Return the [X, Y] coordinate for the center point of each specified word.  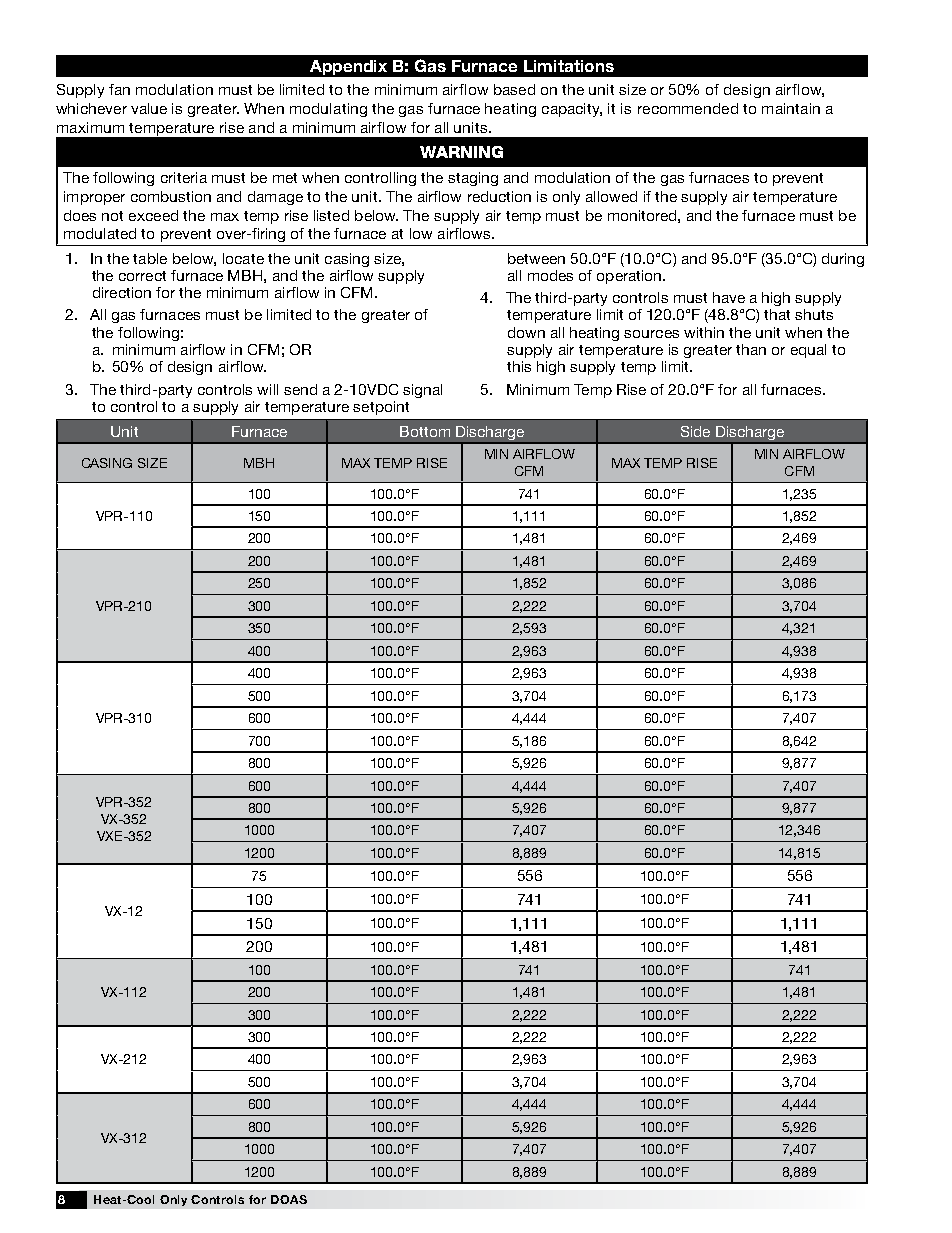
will [267, 389]
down [526, 332]
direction [122, 292]
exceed [153, 215]
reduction [499, 196]
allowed [611, 196]
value [149, 108]
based [514, 89]
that [777, 314]
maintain [791, 108]
